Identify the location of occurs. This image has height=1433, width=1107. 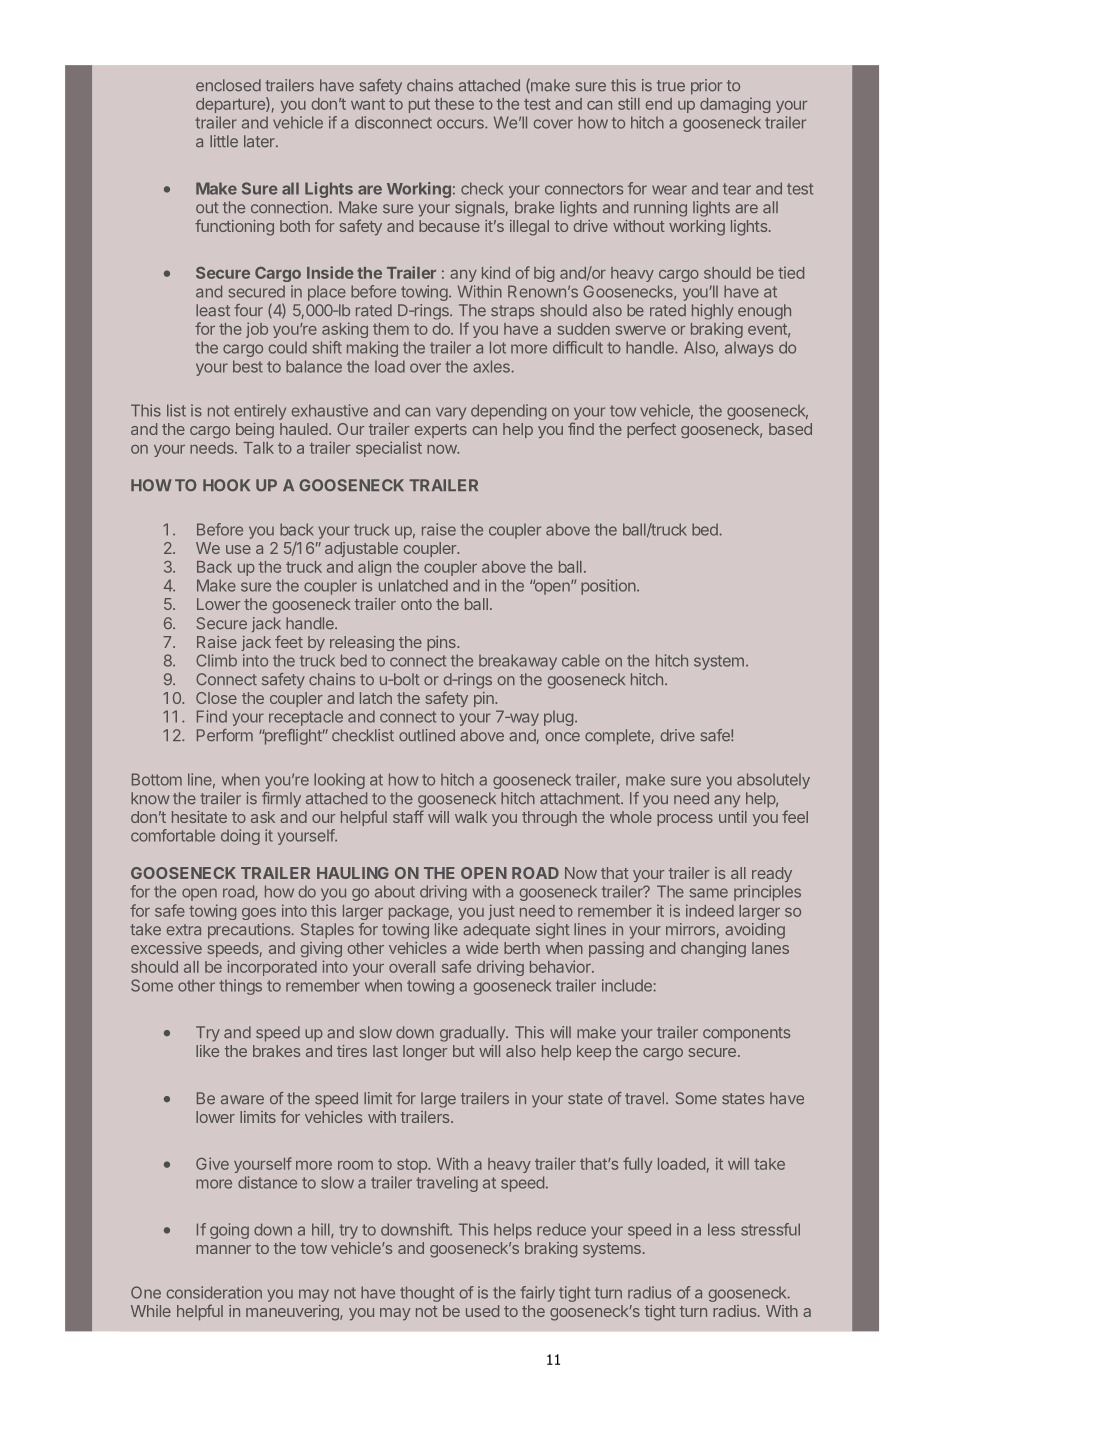
(461, 124).
